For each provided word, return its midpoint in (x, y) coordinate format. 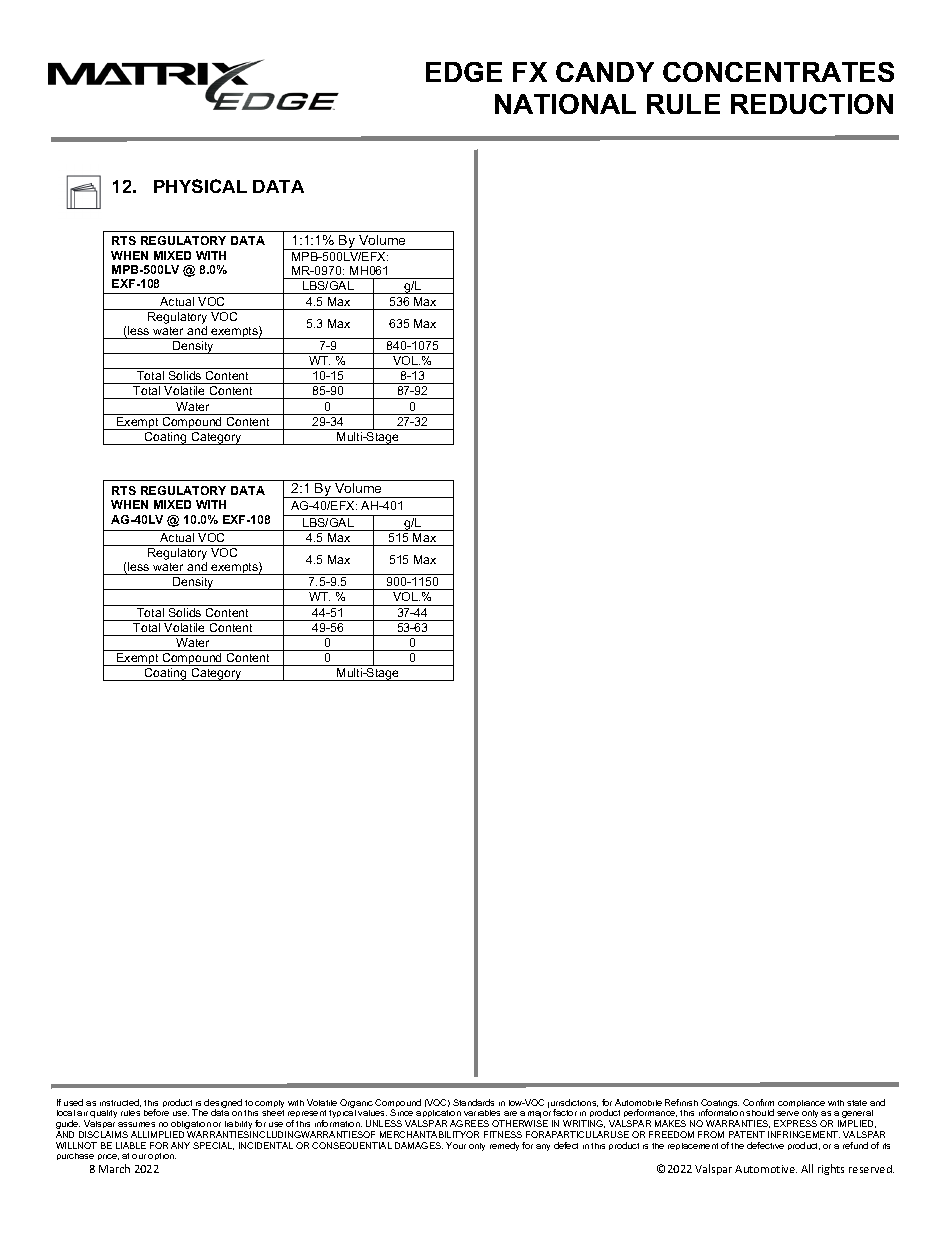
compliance (801, 1103)
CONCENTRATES (778, 72)
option (162, 1156)
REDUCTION (812, 104)
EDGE (464, 72)
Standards (473, 1102)
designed (223, 1105)
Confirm (758, 1102)
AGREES (469, 1123)
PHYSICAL (200, 186)
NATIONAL (565, 104)
